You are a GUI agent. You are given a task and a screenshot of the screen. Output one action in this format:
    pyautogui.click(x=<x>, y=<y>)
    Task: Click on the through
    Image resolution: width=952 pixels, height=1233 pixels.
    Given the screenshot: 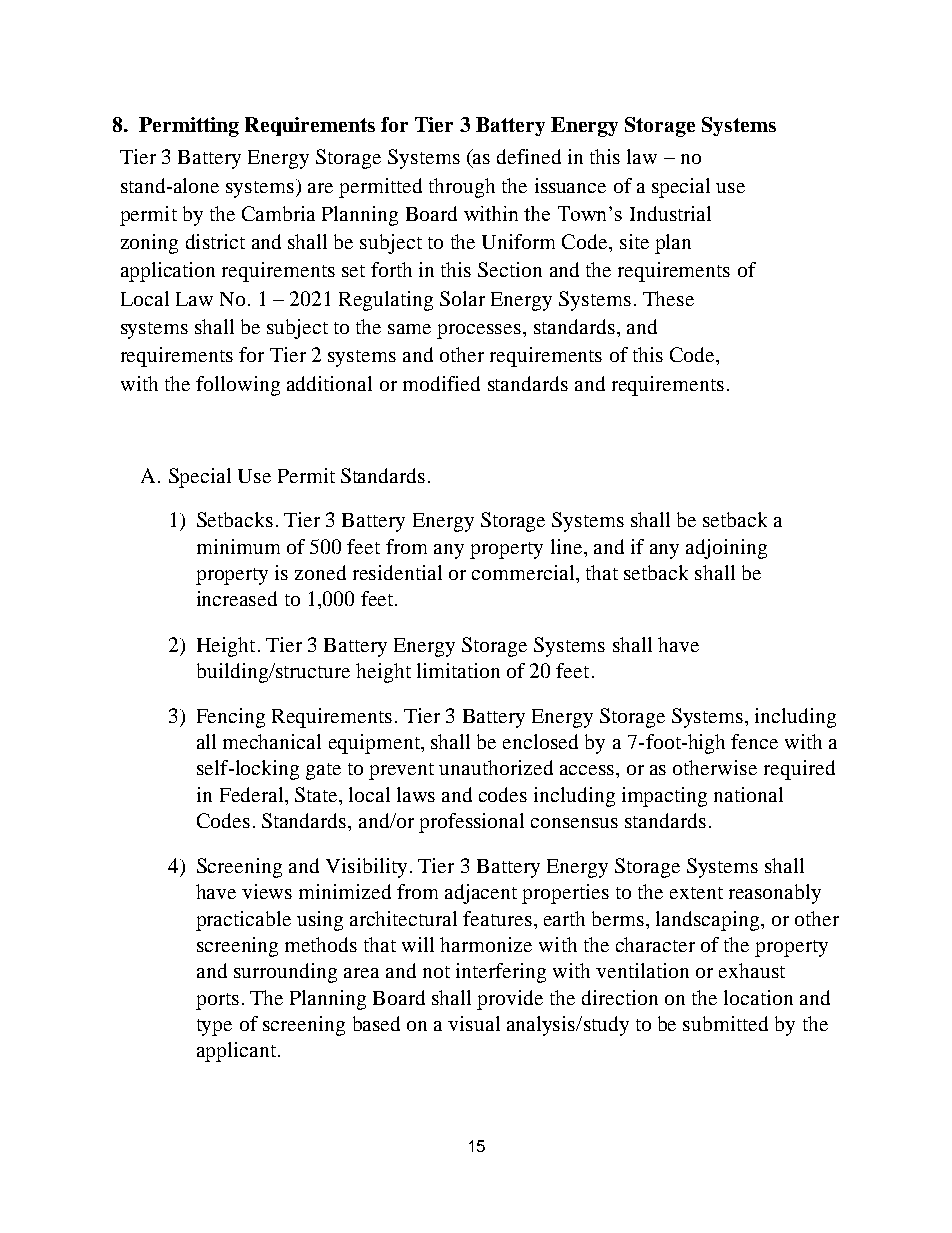 What is the action you would take?
    pyautogui.click(x=462, y=188)
